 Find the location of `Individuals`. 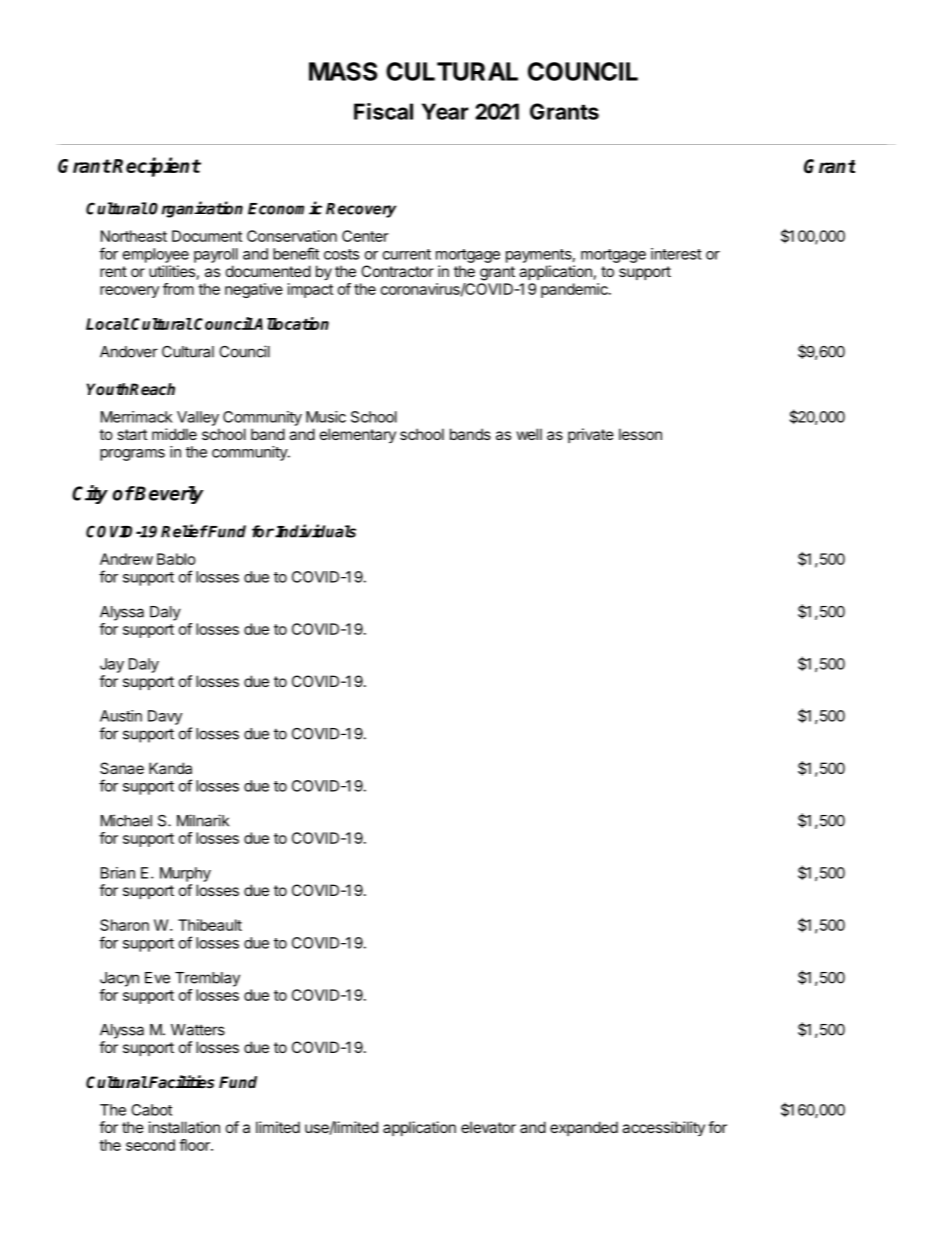

Individuals is located at coordinates (315, 531).
